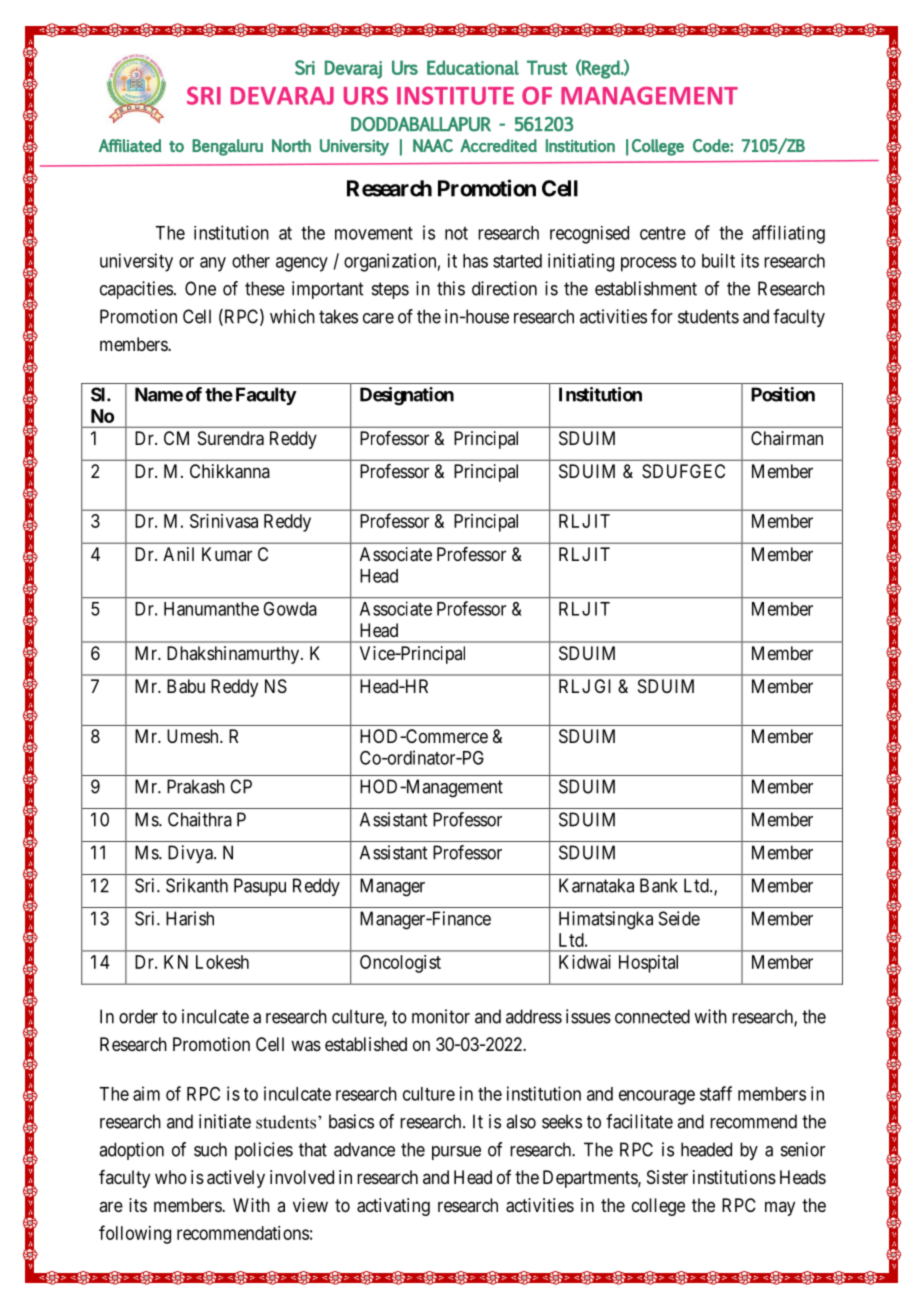  I want to click on INSTITUTE, so click(455, 95).
